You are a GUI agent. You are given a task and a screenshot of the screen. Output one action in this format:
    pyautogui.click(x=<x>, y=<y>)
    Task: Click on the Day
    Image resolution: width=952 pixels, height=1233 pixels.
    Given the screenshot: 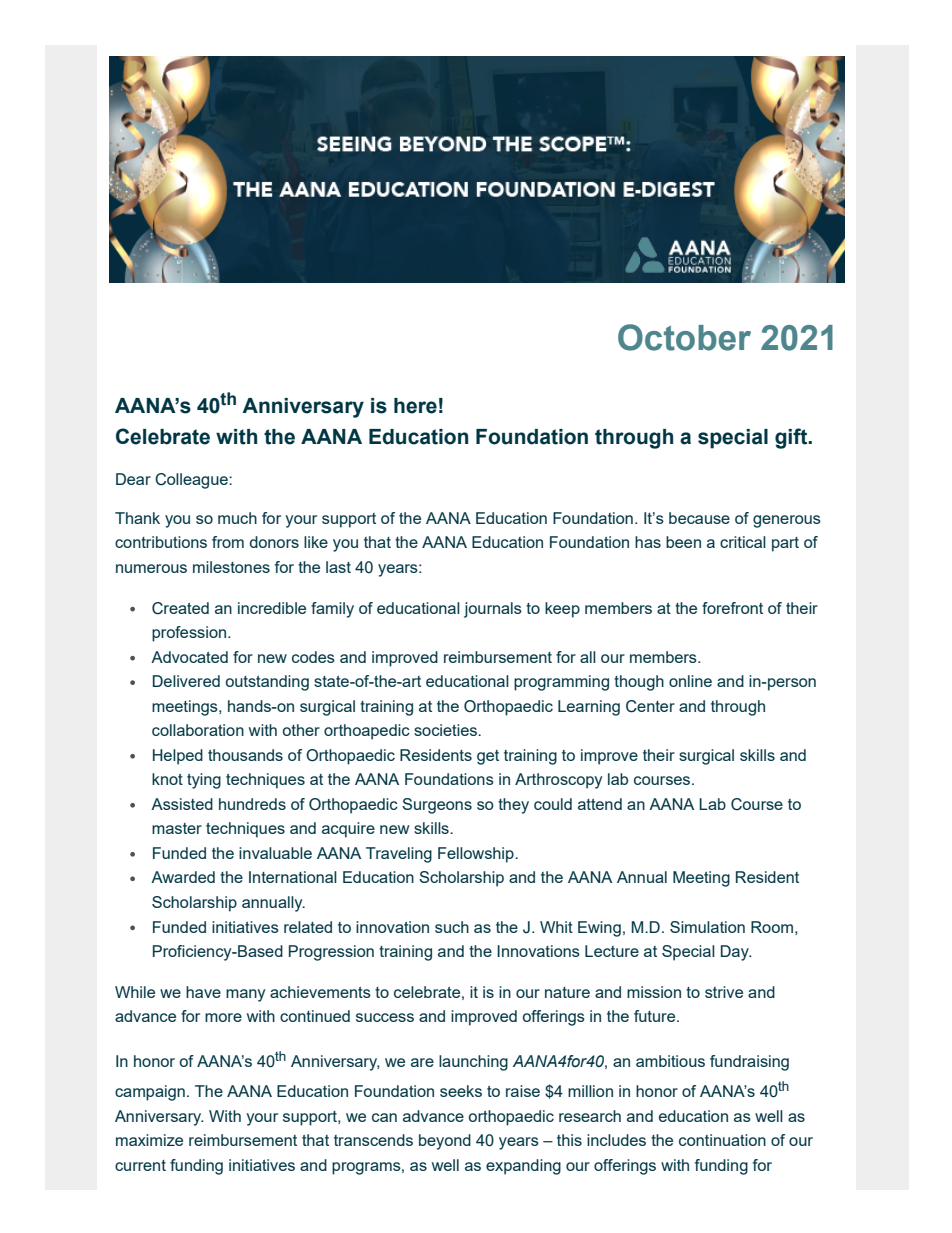 What is the action you would take?
    pyautogui.click(x=736, y=953)
